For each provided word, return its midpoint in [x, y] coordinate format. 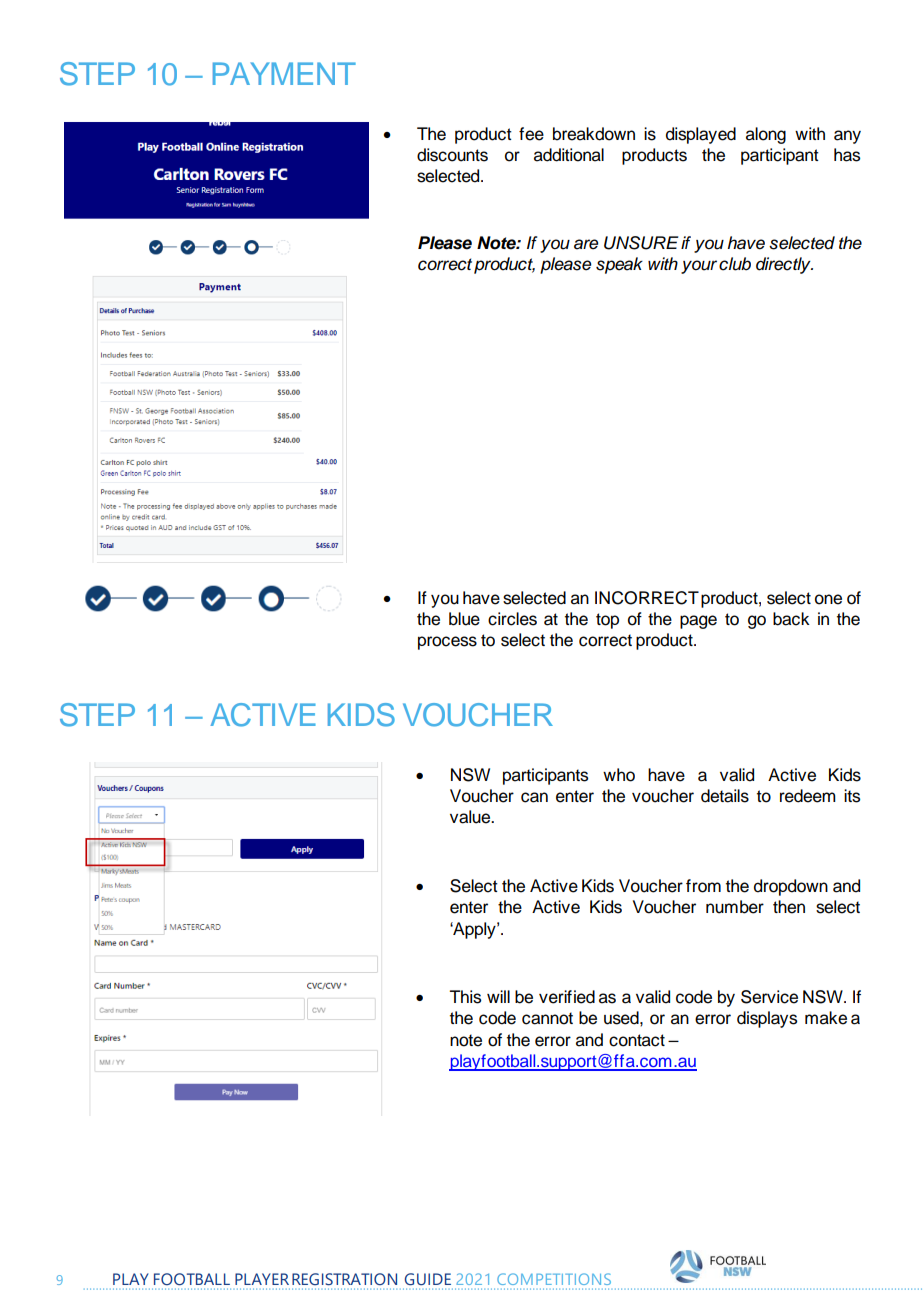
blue [464, 619]
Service [769, 997]
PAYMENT [284, 73]
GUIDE [428, 1279]
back [791, 619]
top [607, 621]
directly [784, 265]
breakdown [594, 134]
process [447, 643]
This [465, 997]
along [766, 135]
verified [567, 997]
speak [619, 265]
